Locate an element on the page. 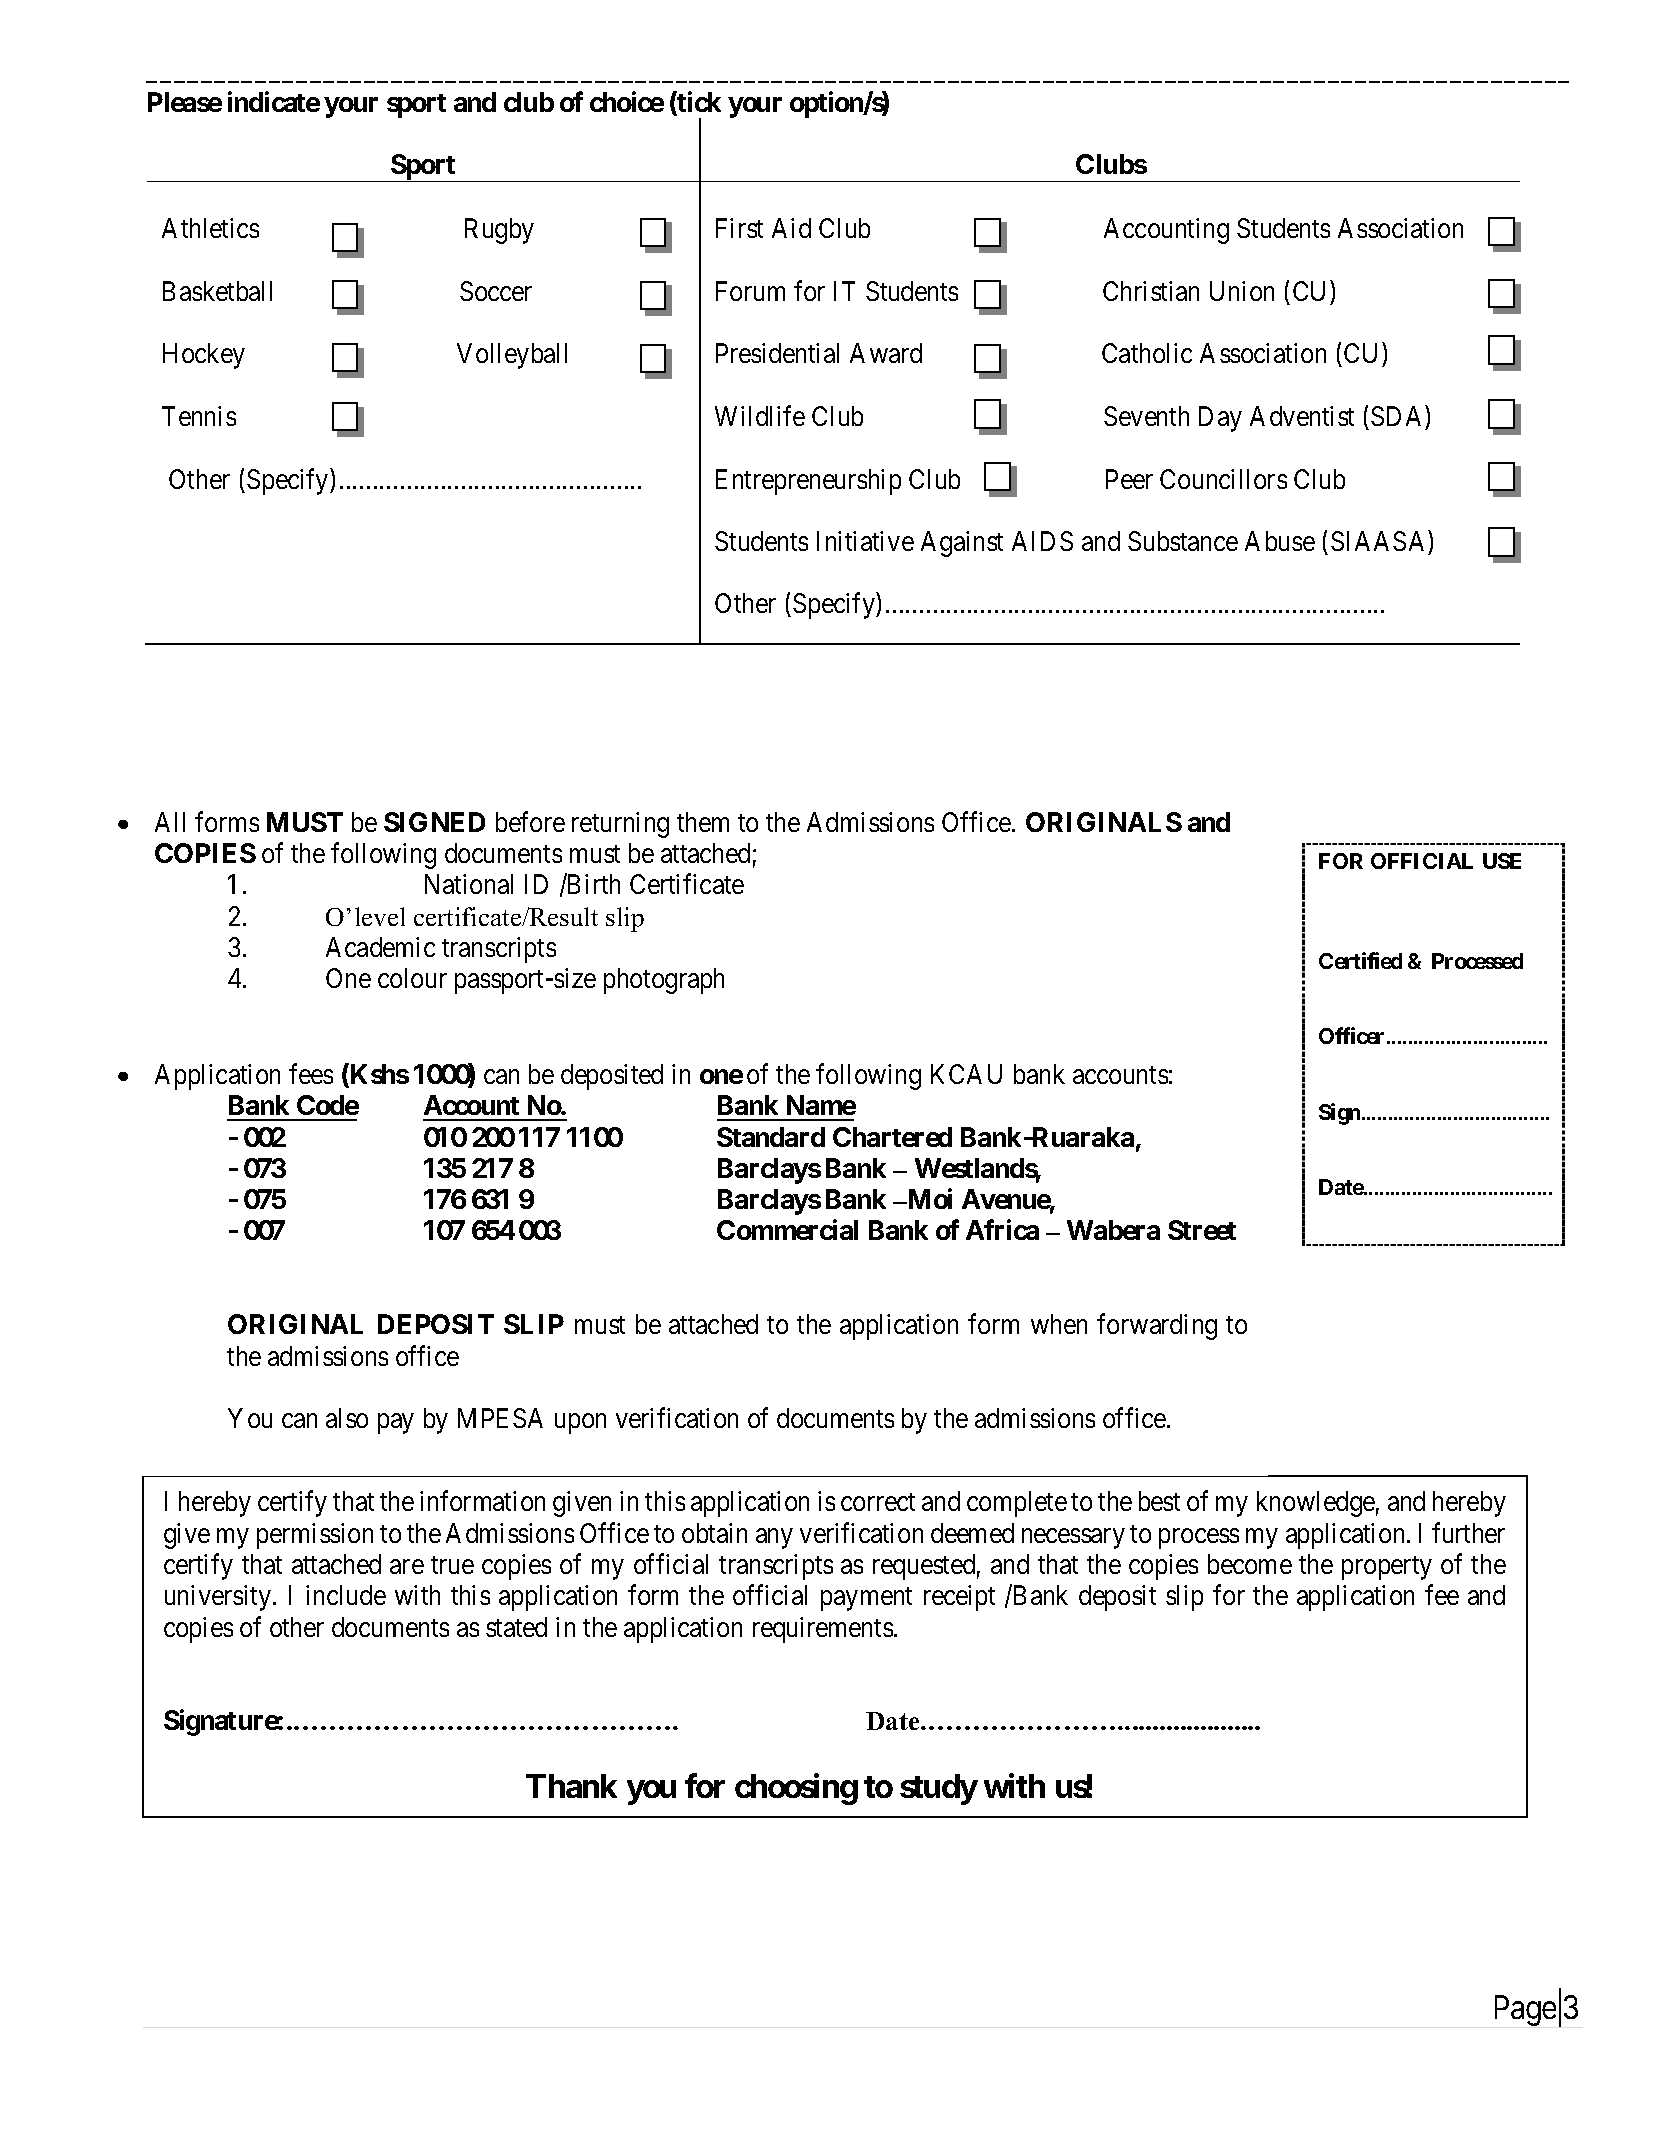 This image has height=2153, width=1664. Academic is located at coordinates (380, 947).
